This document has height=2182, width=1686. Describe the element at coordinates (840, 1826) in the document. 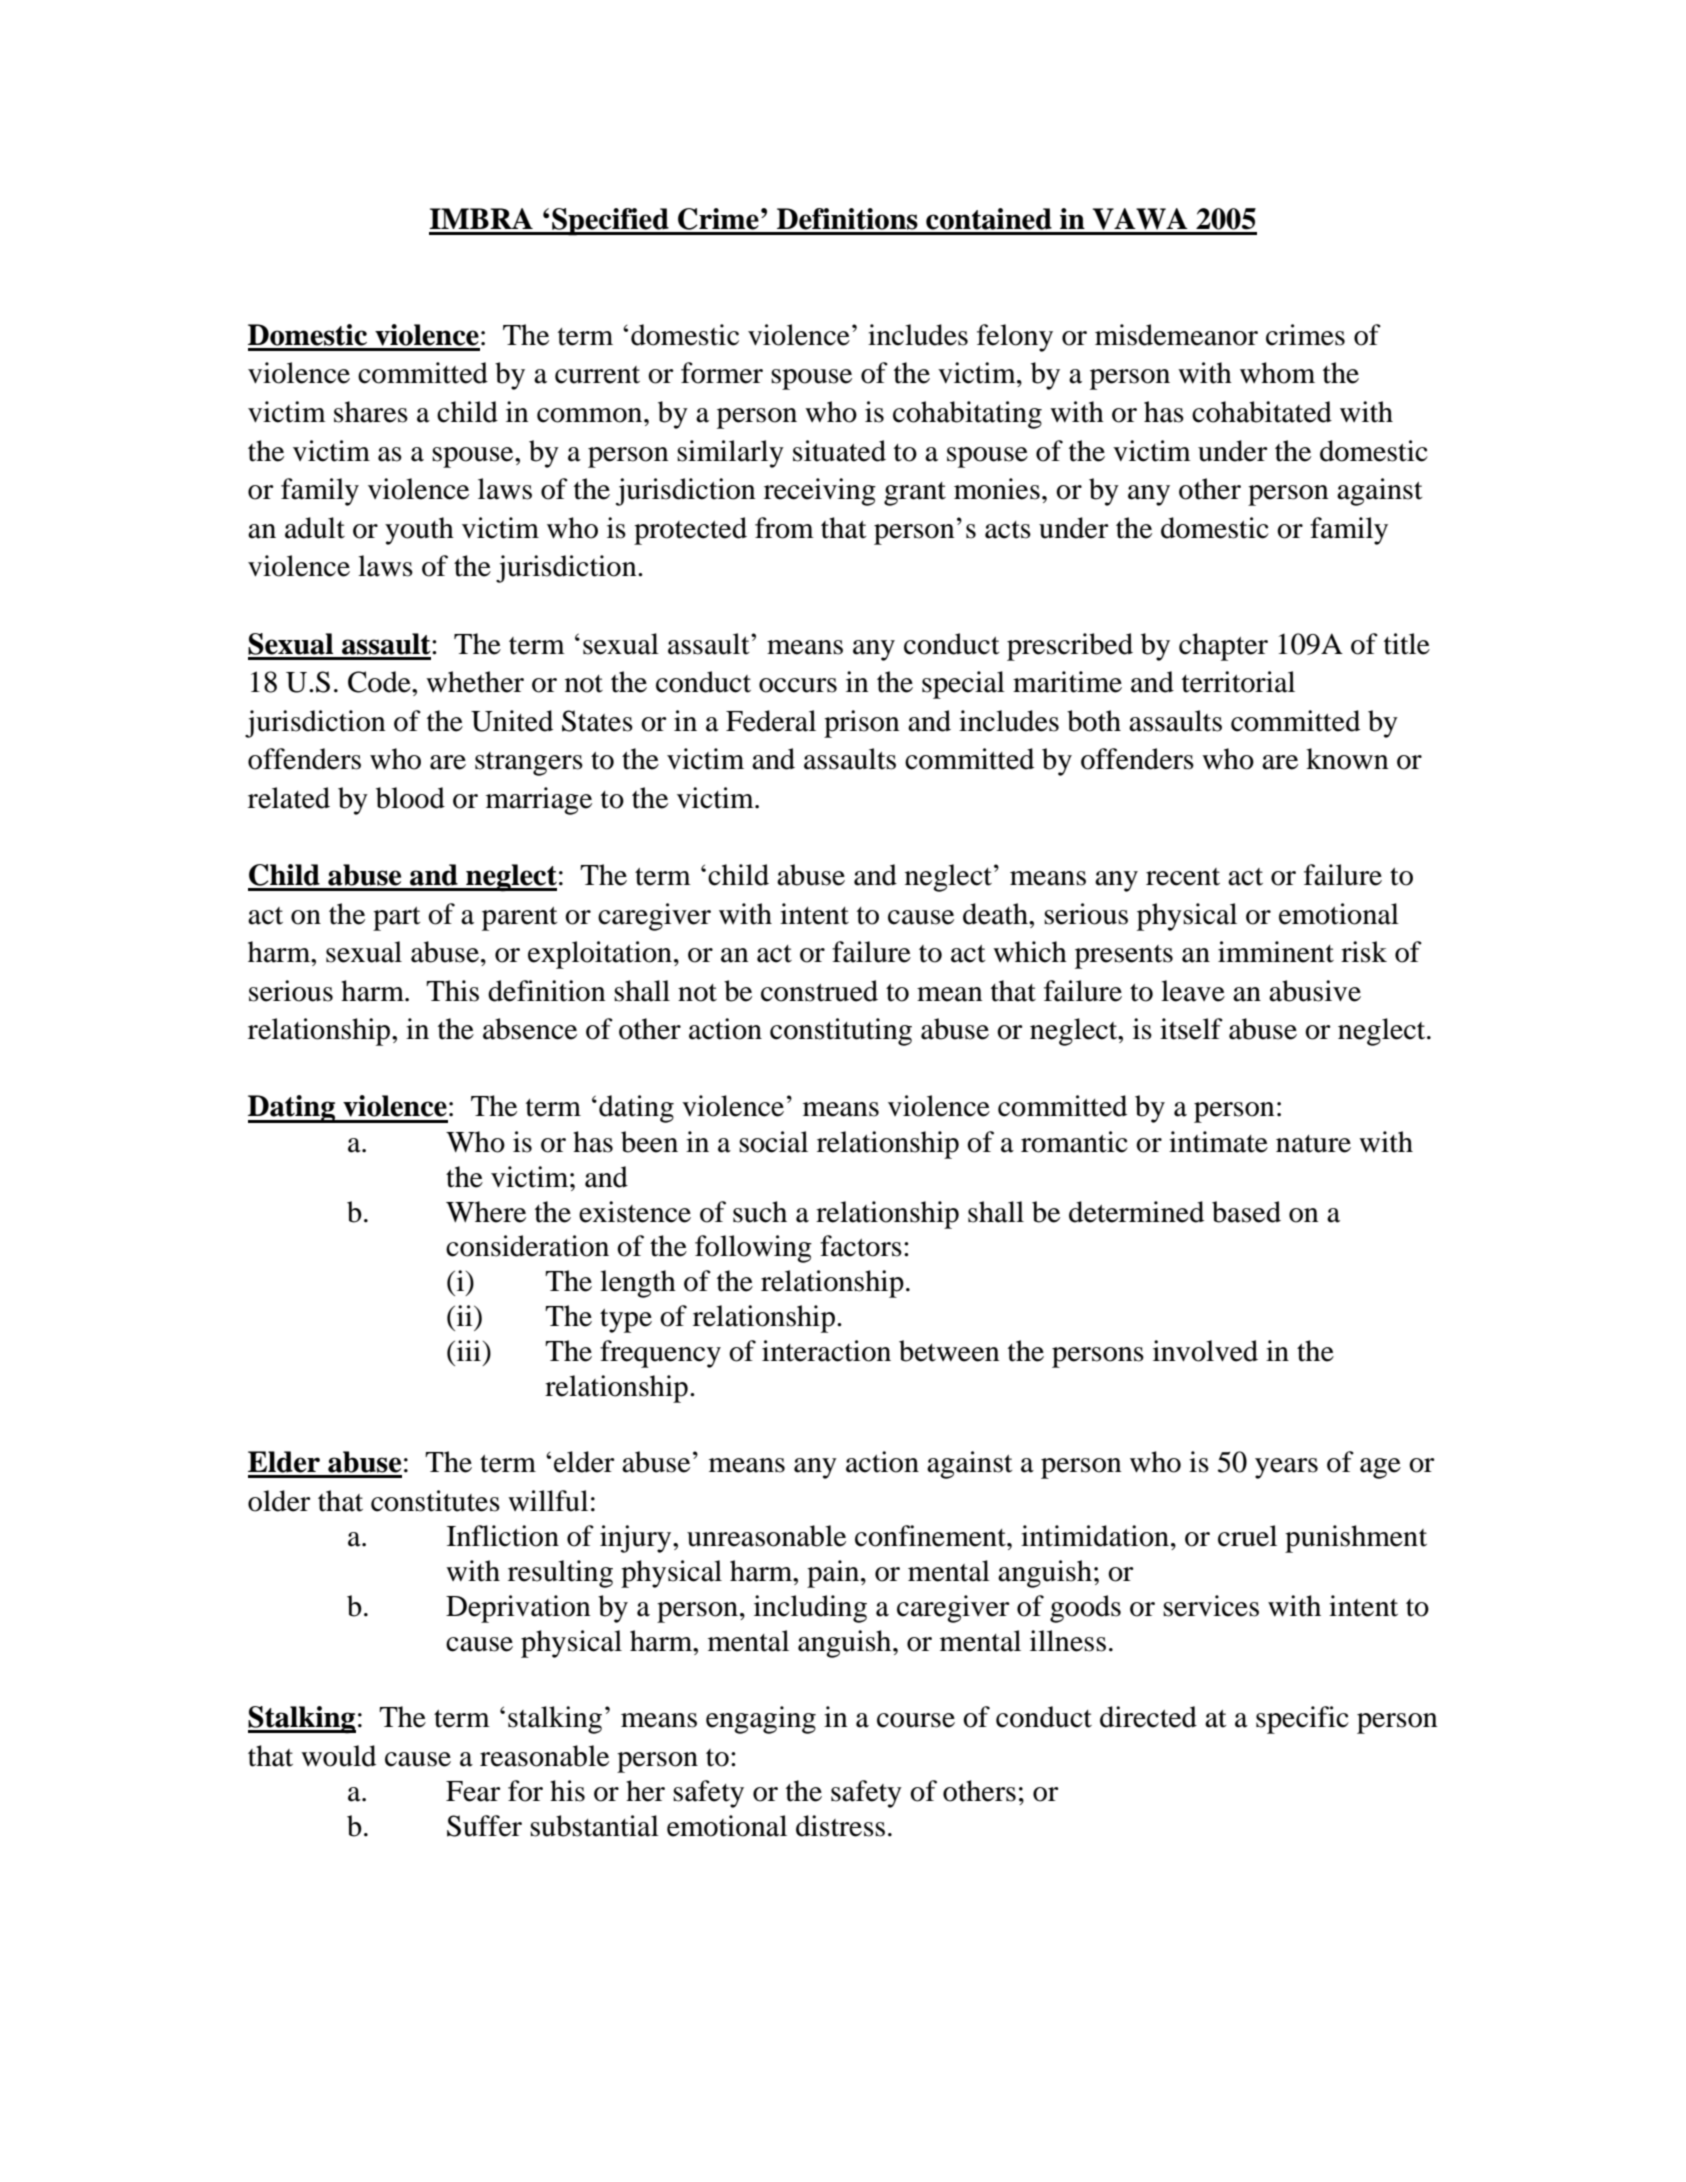

I see `distress` at that location.
